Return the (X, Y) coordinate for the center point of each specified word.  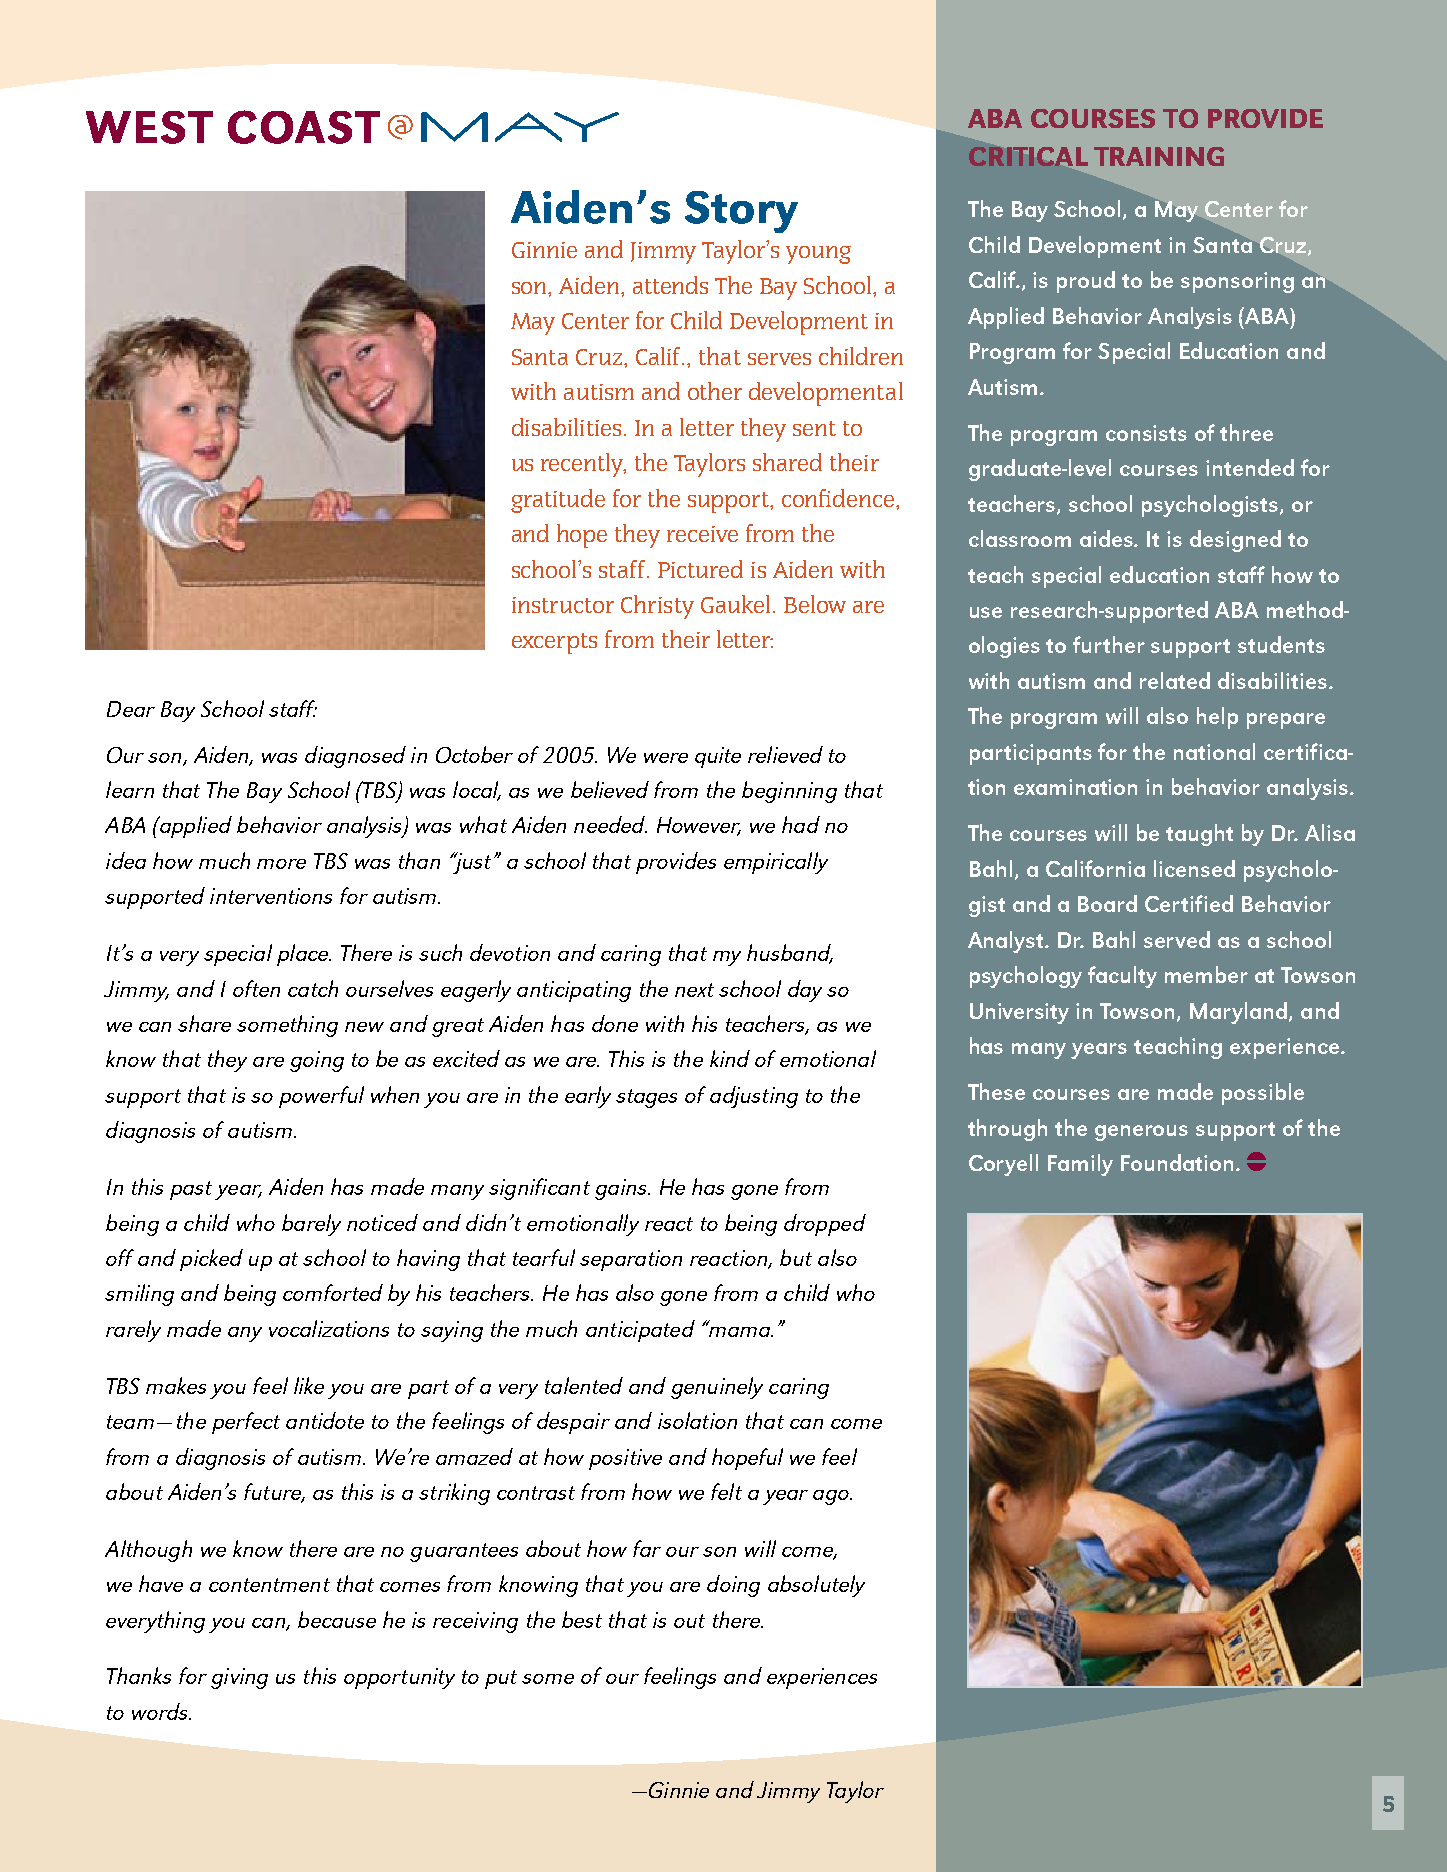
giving (239, 1678)
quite (718, 757)
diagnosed (355, 757)
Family (1080, 1165)
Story (741, 212)
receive (702, 534)
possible (1263, 1094)
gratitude (558, 501)
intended (1250, 467)
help (1217, 718)
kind (730, 1058)
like (309, 1385)
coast (304, 127)
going (317, 1061)
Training (1159, 156)
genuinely (717, 1388)
